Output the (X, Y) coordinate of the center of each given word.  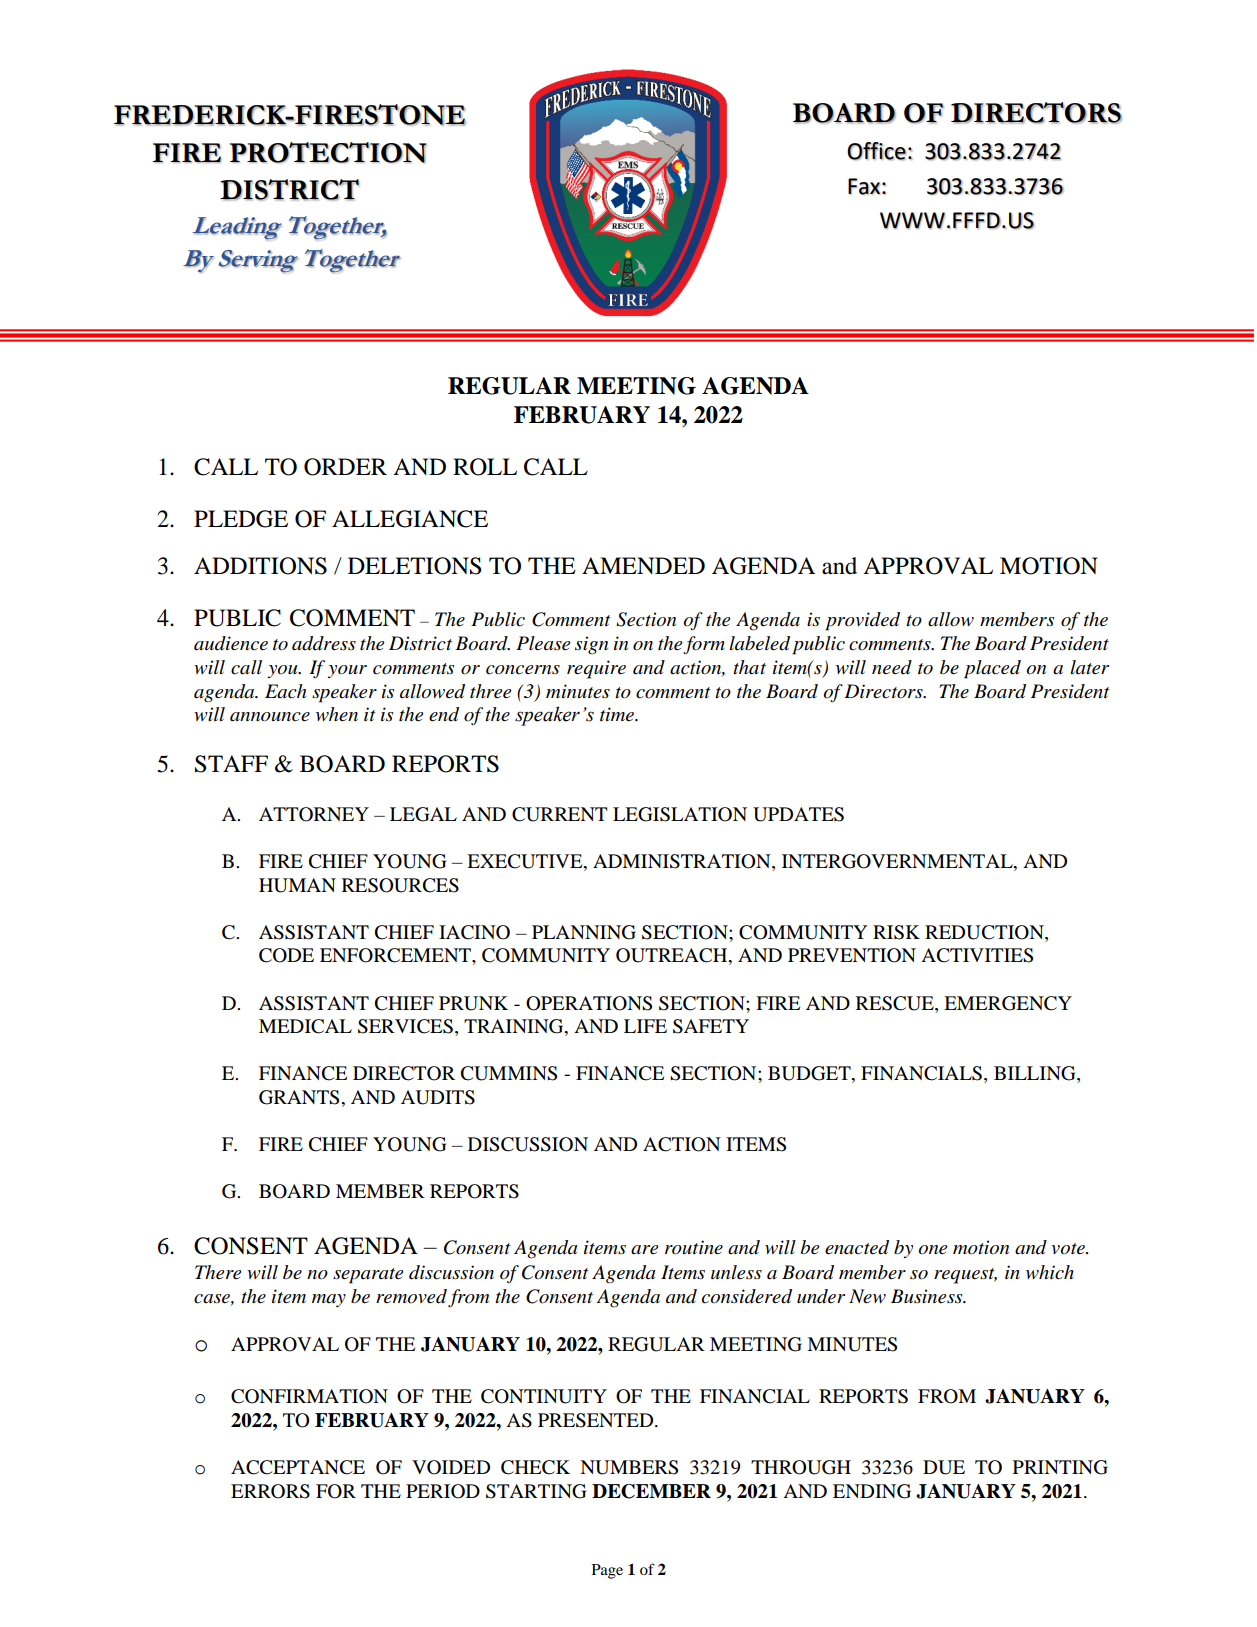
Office (877, 151)
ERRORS (270, 1491)
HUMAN (297, 885)
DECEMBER (651, 1491)
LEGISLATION (680, 814)
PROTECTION (328, 152)
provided (862, 621)
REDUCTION (985, 932)
